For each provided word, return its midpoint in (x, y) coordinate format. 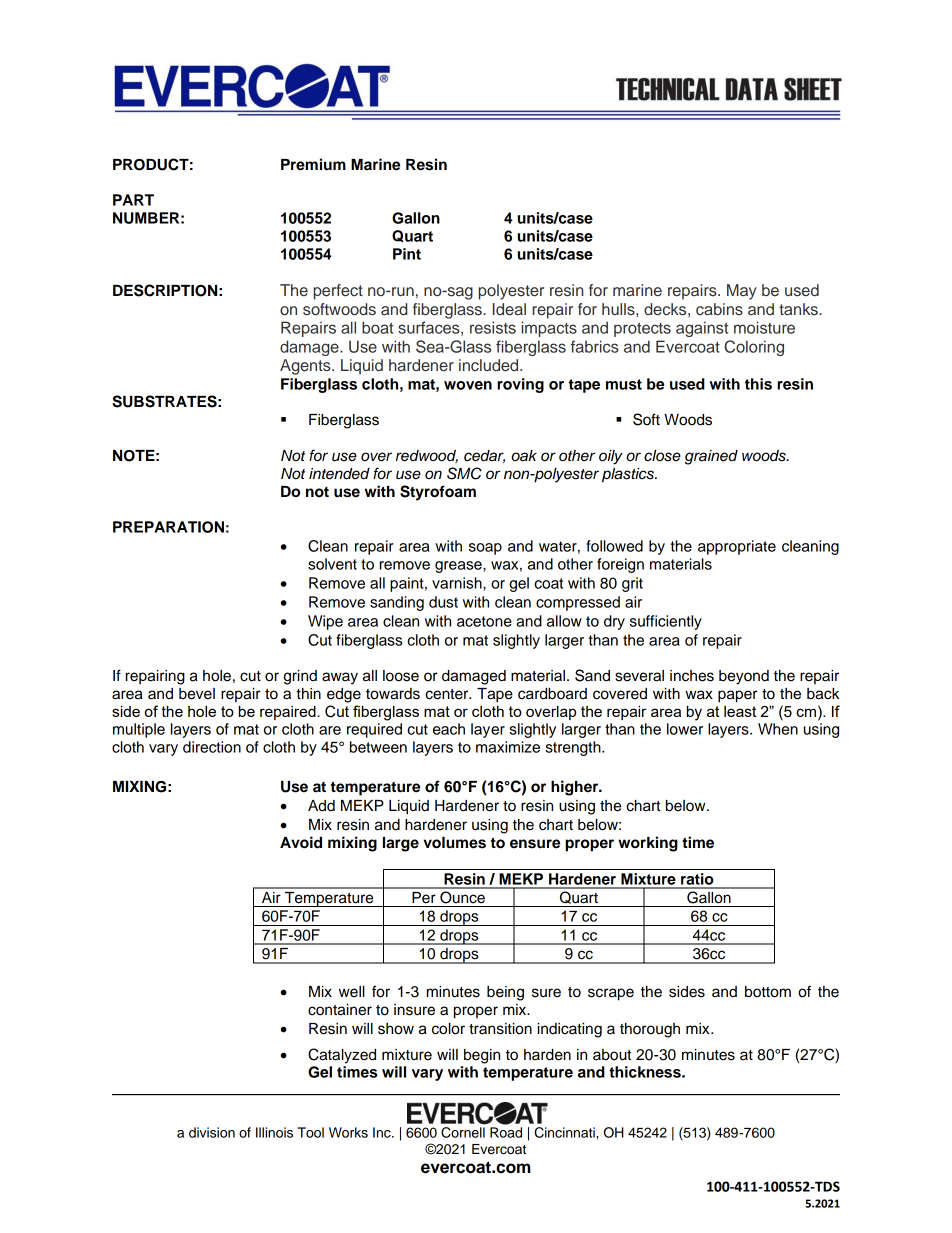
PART (133, 200)
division (212, 1132)
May (742, 292)
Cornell (463, 1132)
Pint (407, 254)
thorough (650, 1030)
